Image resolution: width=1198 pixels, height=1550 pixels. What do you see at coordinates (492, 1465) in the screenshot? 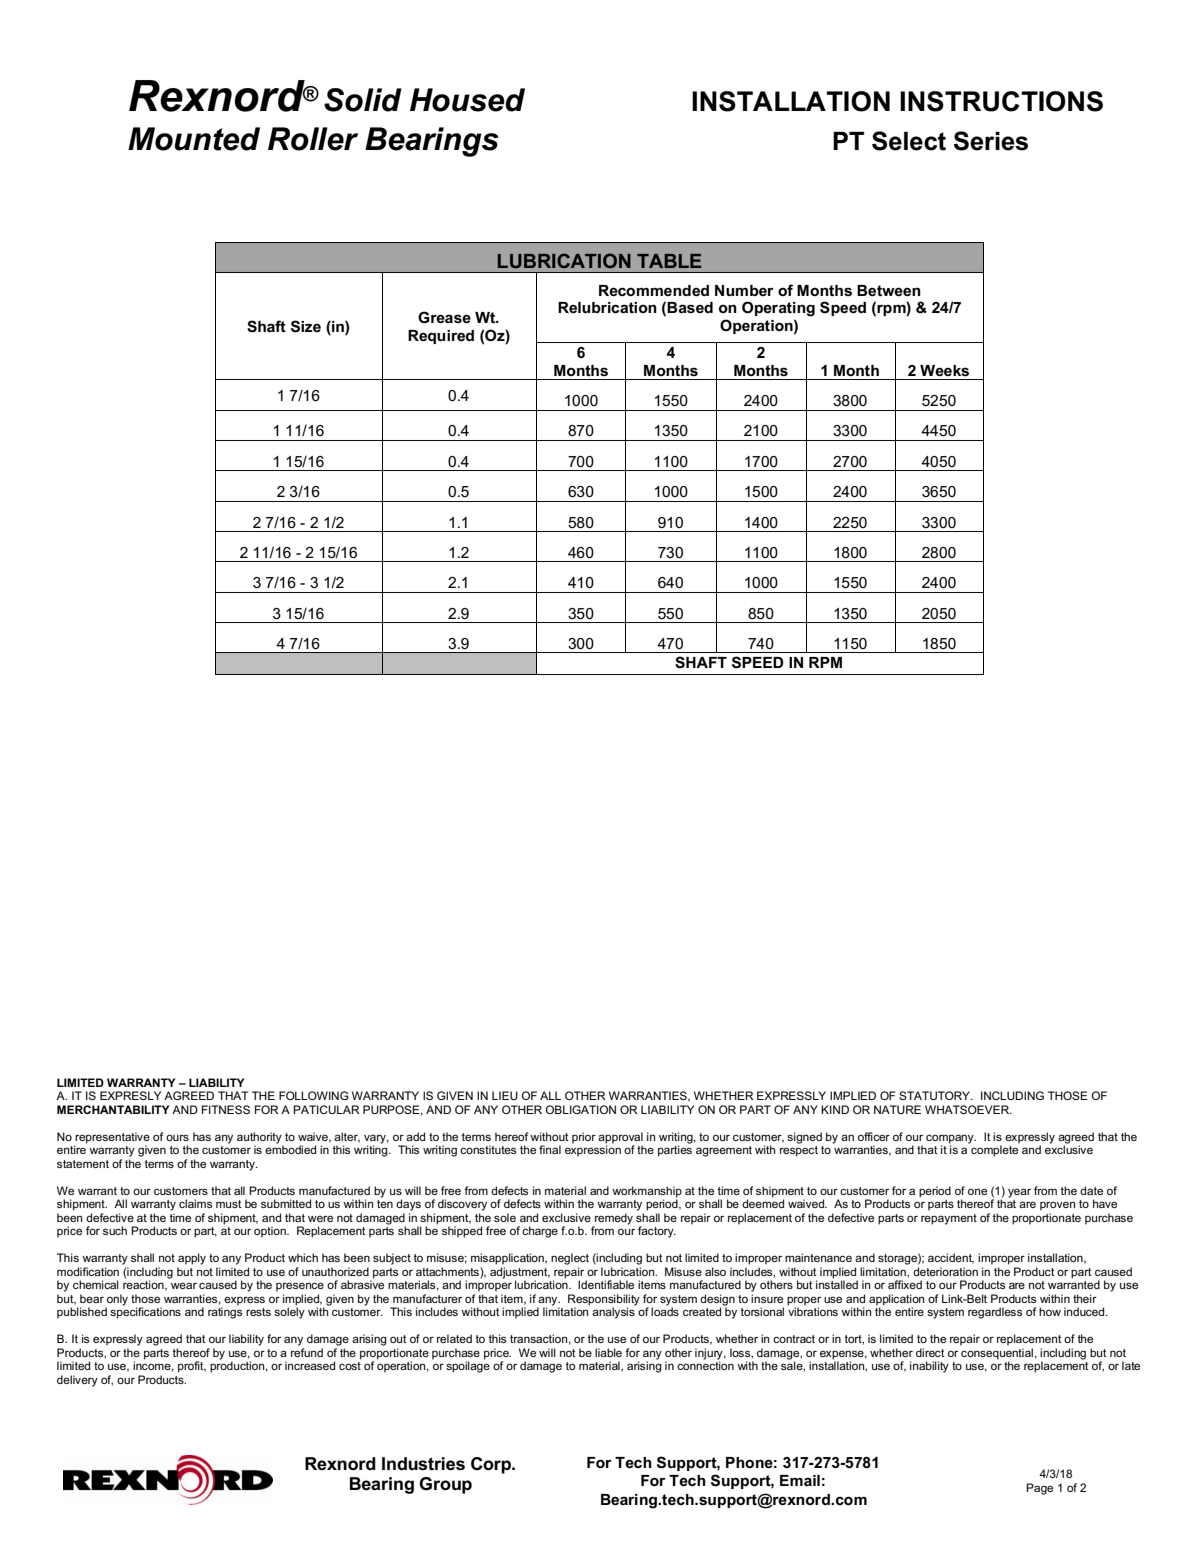
I see `Corp` at bounding box center [492, 1465].
